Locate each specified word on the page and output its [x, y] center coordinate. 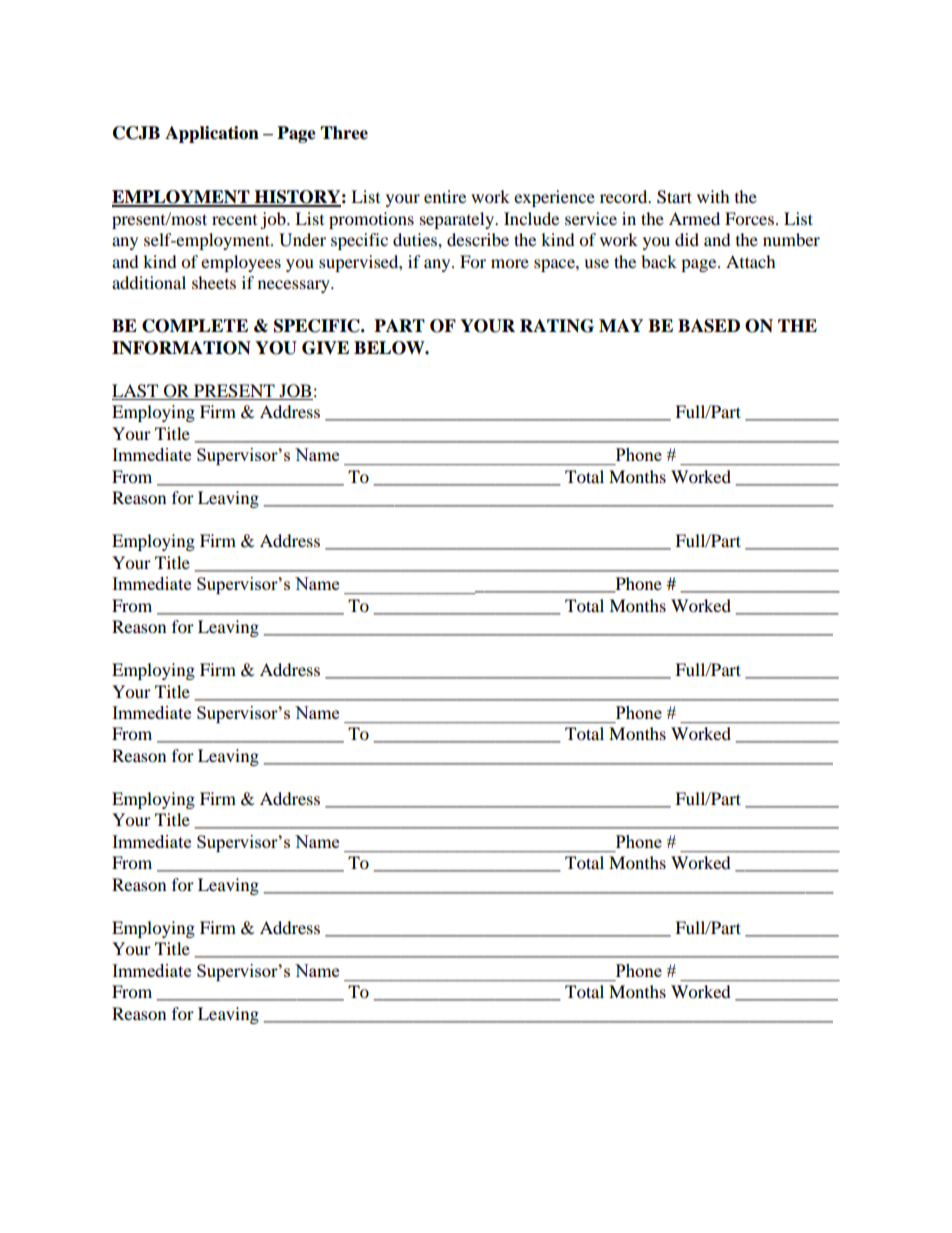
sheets [214, 282]
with [713, 196]
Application [212, 134]
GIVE [325, 348]
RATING [557, 326]
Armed [694, 218]
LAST [135, 391]
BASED [709, 326]
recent [234, 220]
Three [344, 133]
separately [458, 220]
